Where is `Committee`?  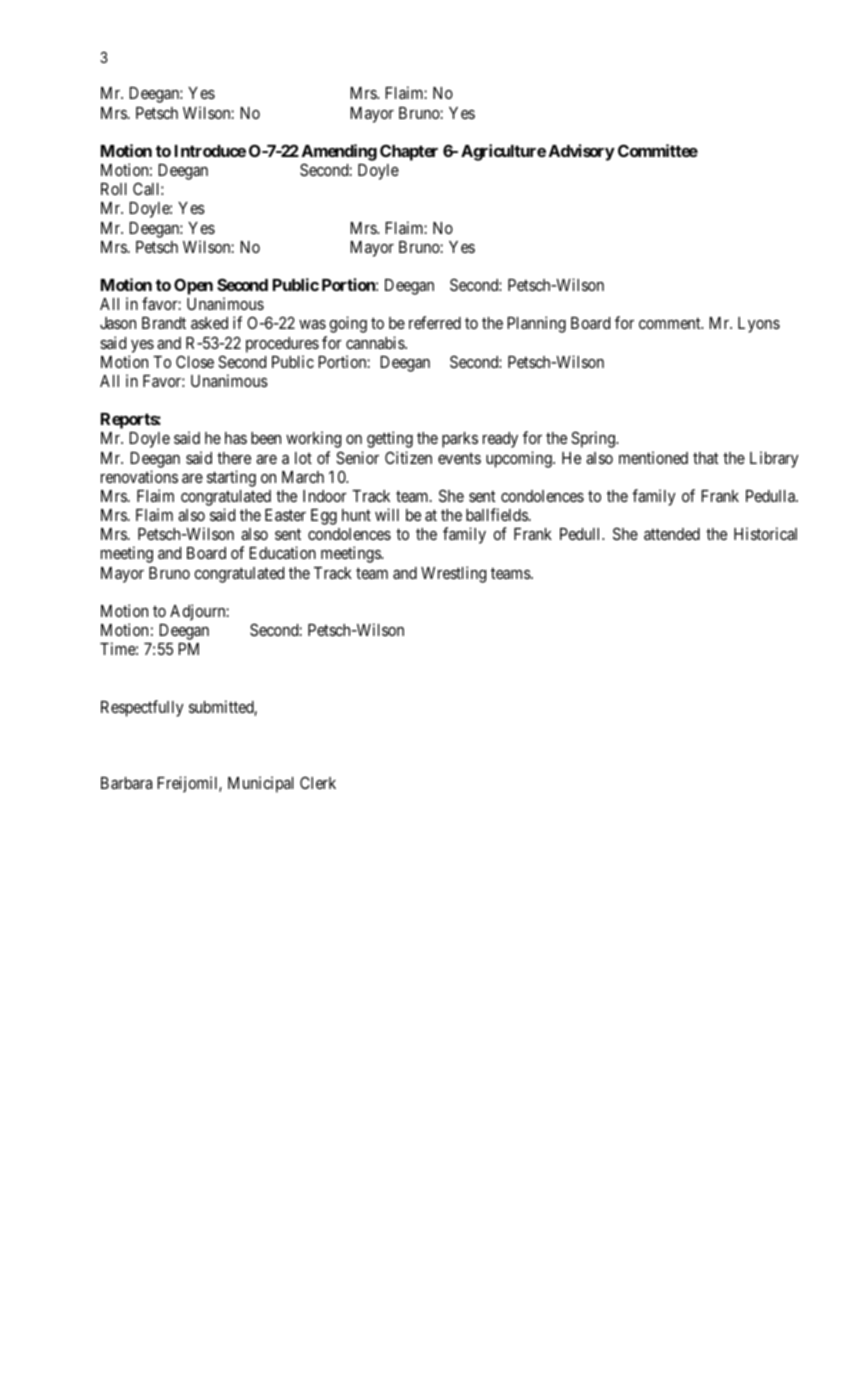
Committee is located at coordinates (658, 150).
